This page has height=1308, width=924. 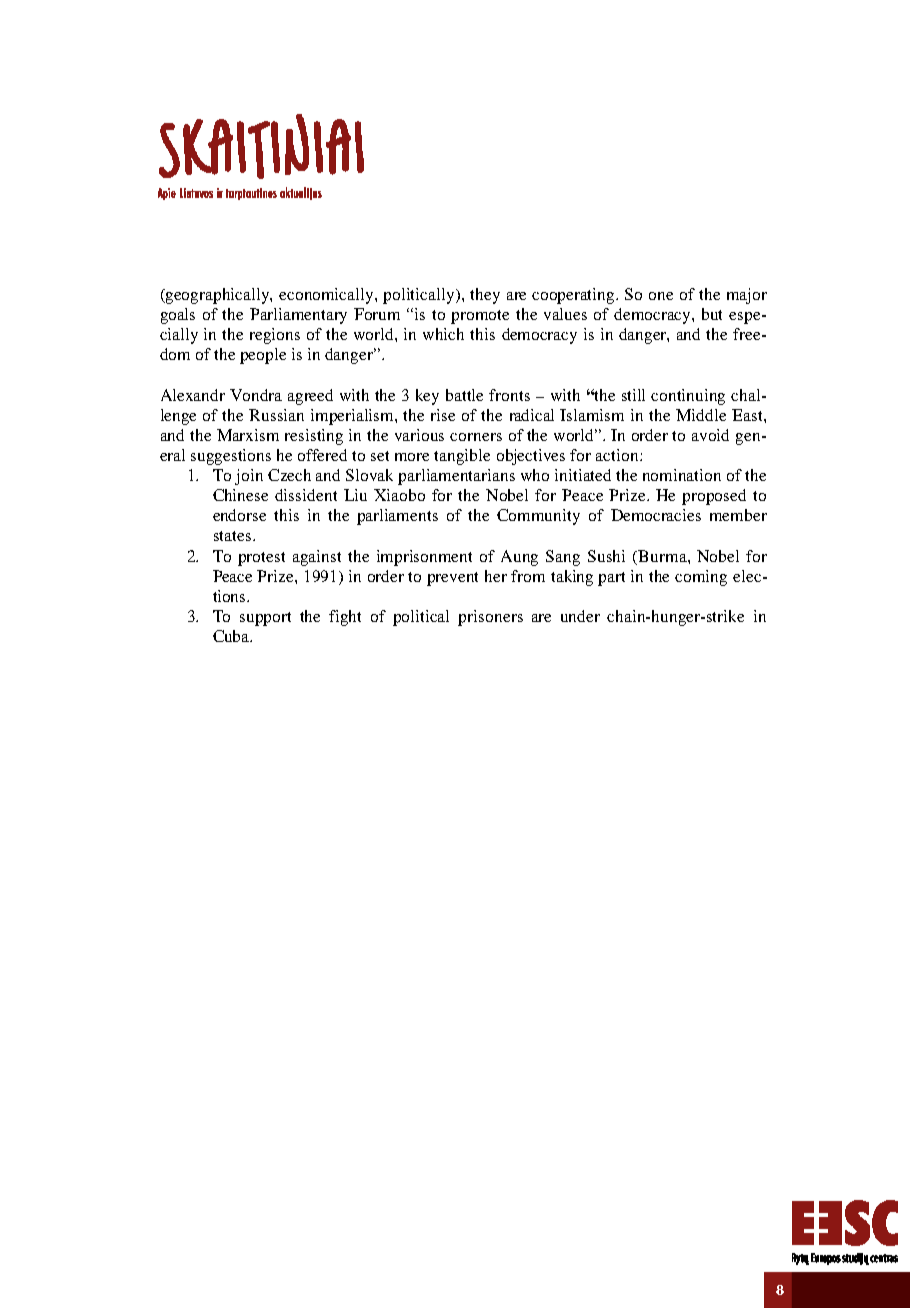 I want to click on Russian, so click(x=276, y=415).
